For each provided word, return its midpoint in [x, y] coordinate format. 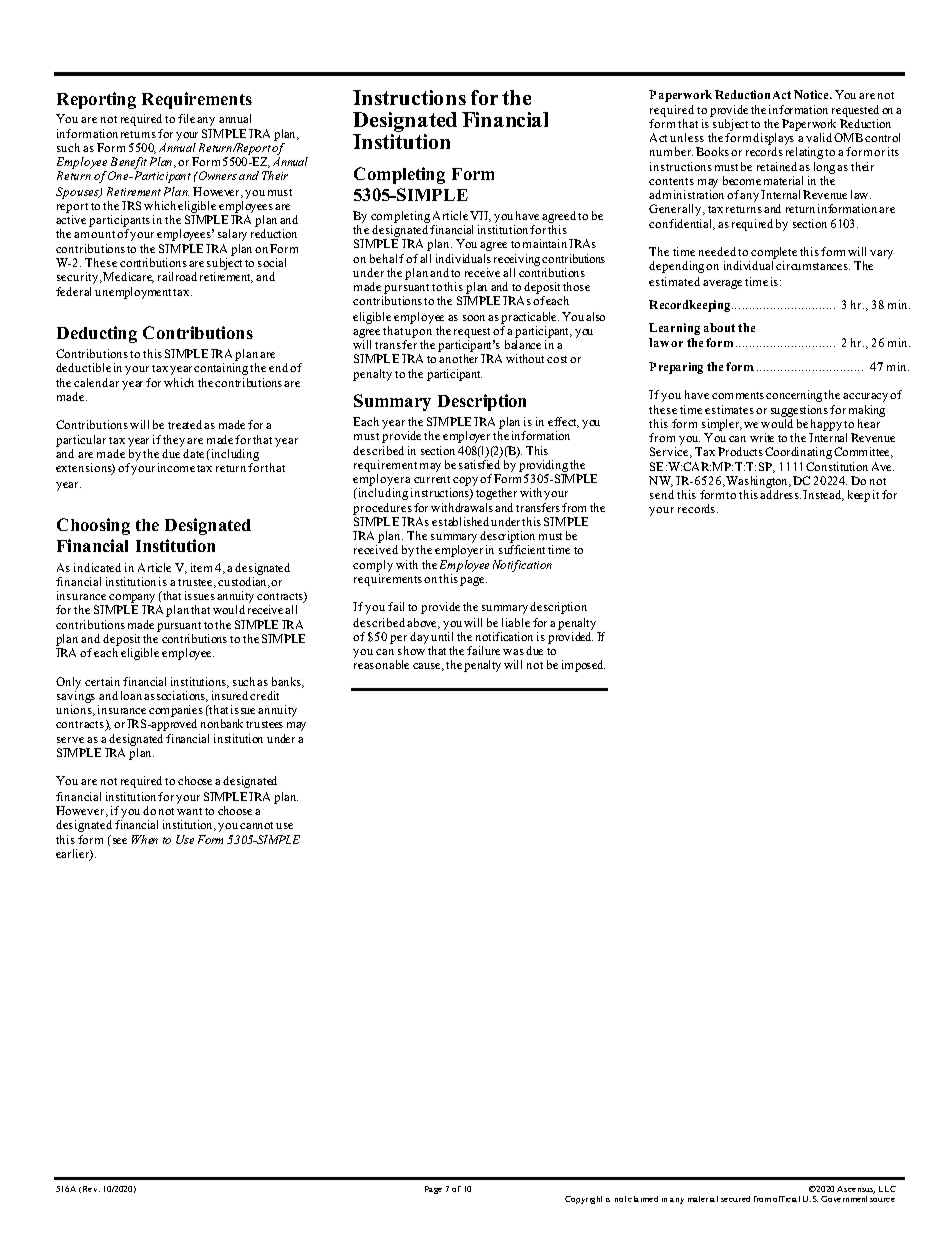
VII [480, 216]
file [186, 118]
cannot [256, 825]
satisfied [479, 464]
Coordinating [798, 453]
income [176, 467]
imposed [583, 666]
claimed [643, 1199]
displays [775, 140]
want [189, 811]
